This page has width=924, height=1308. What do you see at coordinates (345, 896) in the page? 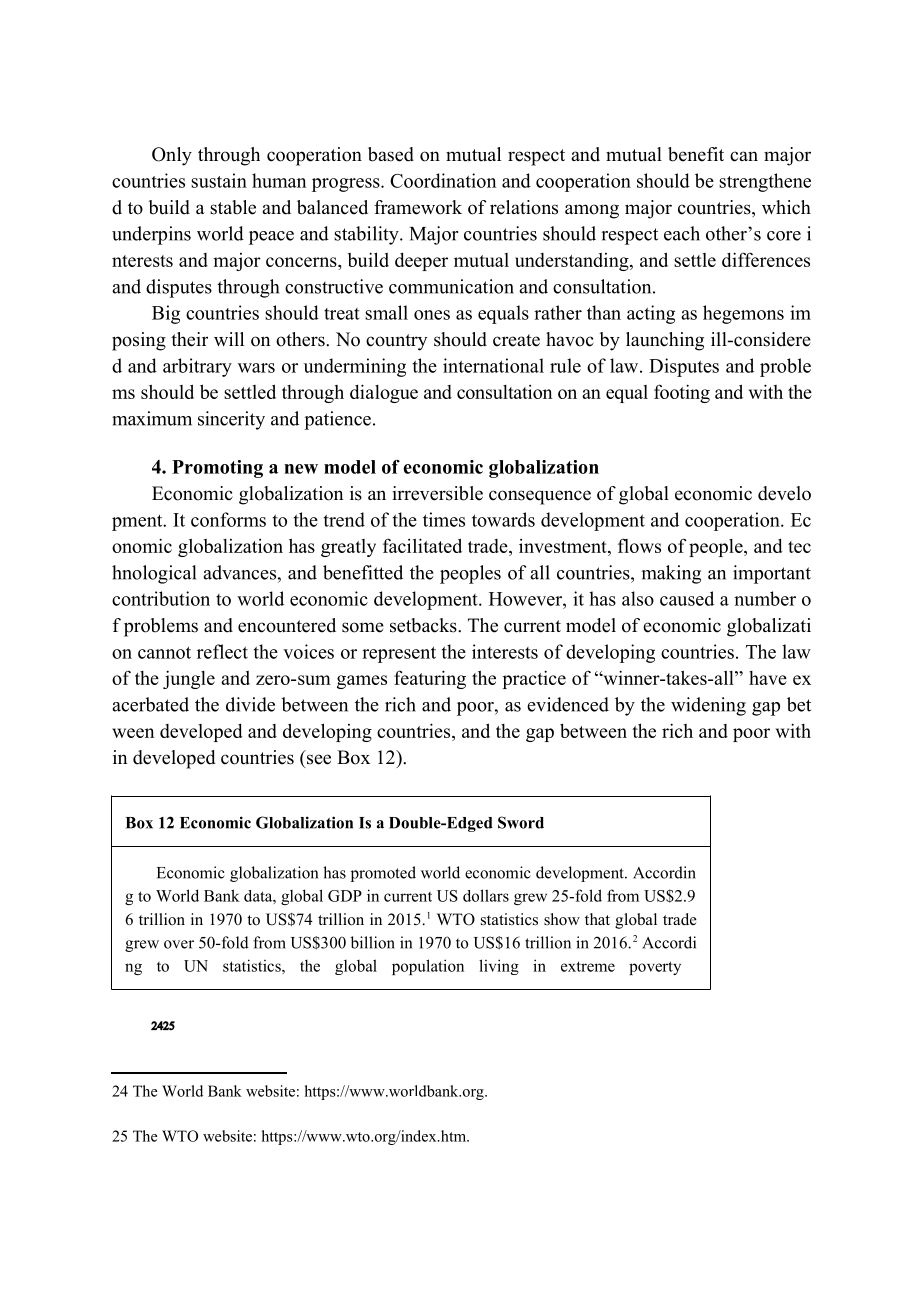
I see `GDP` at bounding box center [345, 896].
